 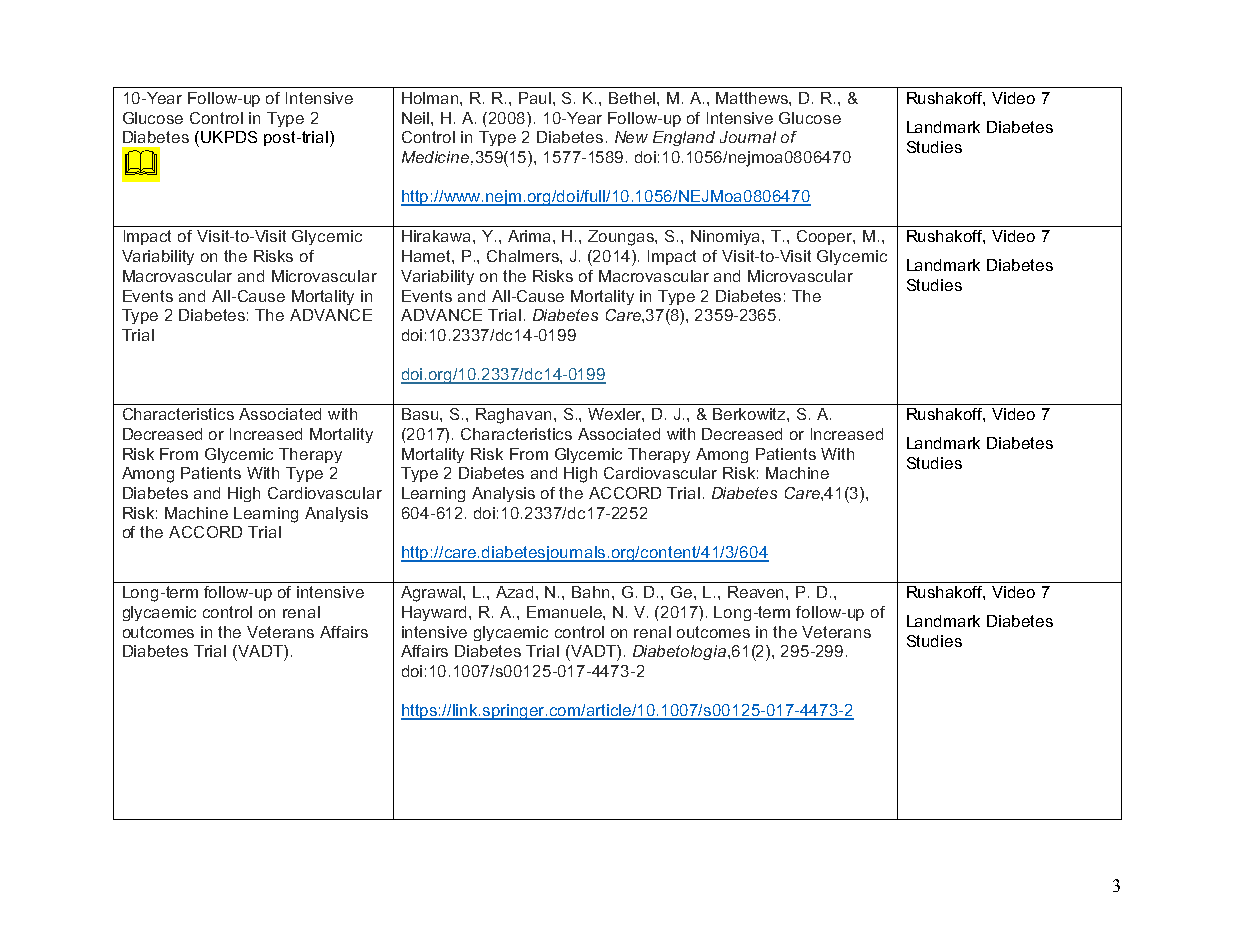 I want to click on Azad, so click(x=516, y=592).
